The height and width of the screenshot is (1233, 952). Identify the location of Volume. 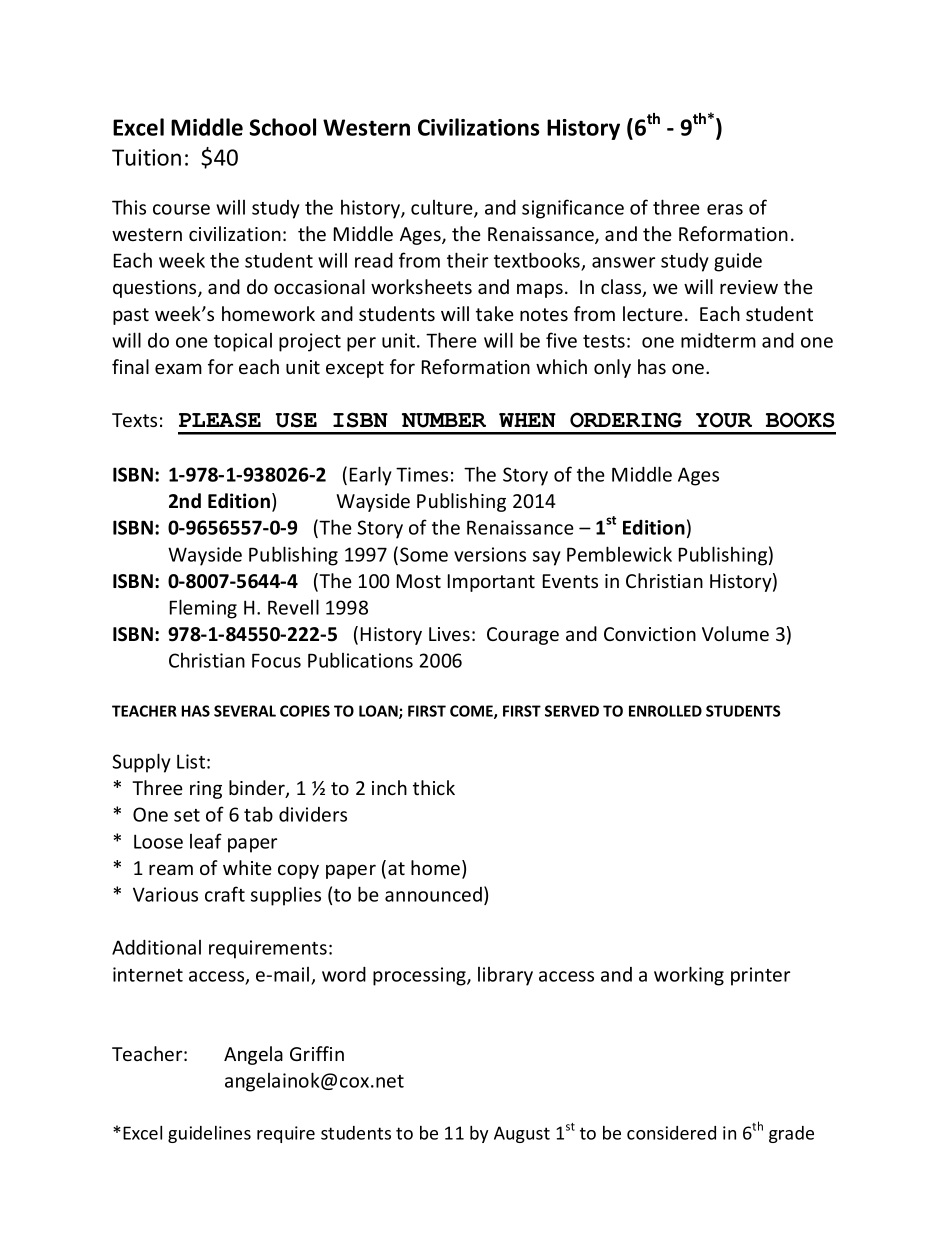
(735, 633).
